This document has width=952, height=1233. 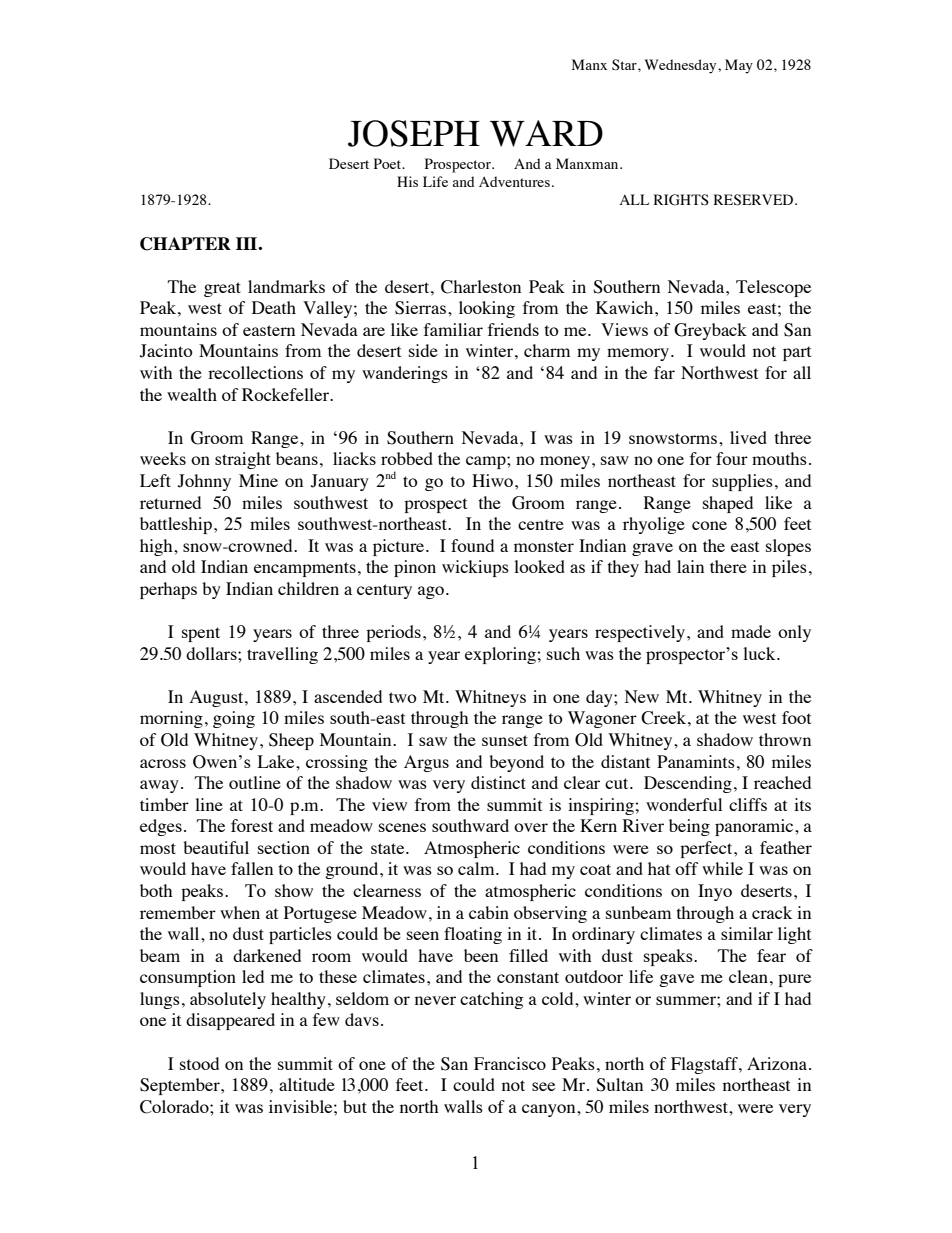 I want to click on robbed, so click(x=407, y=458).
